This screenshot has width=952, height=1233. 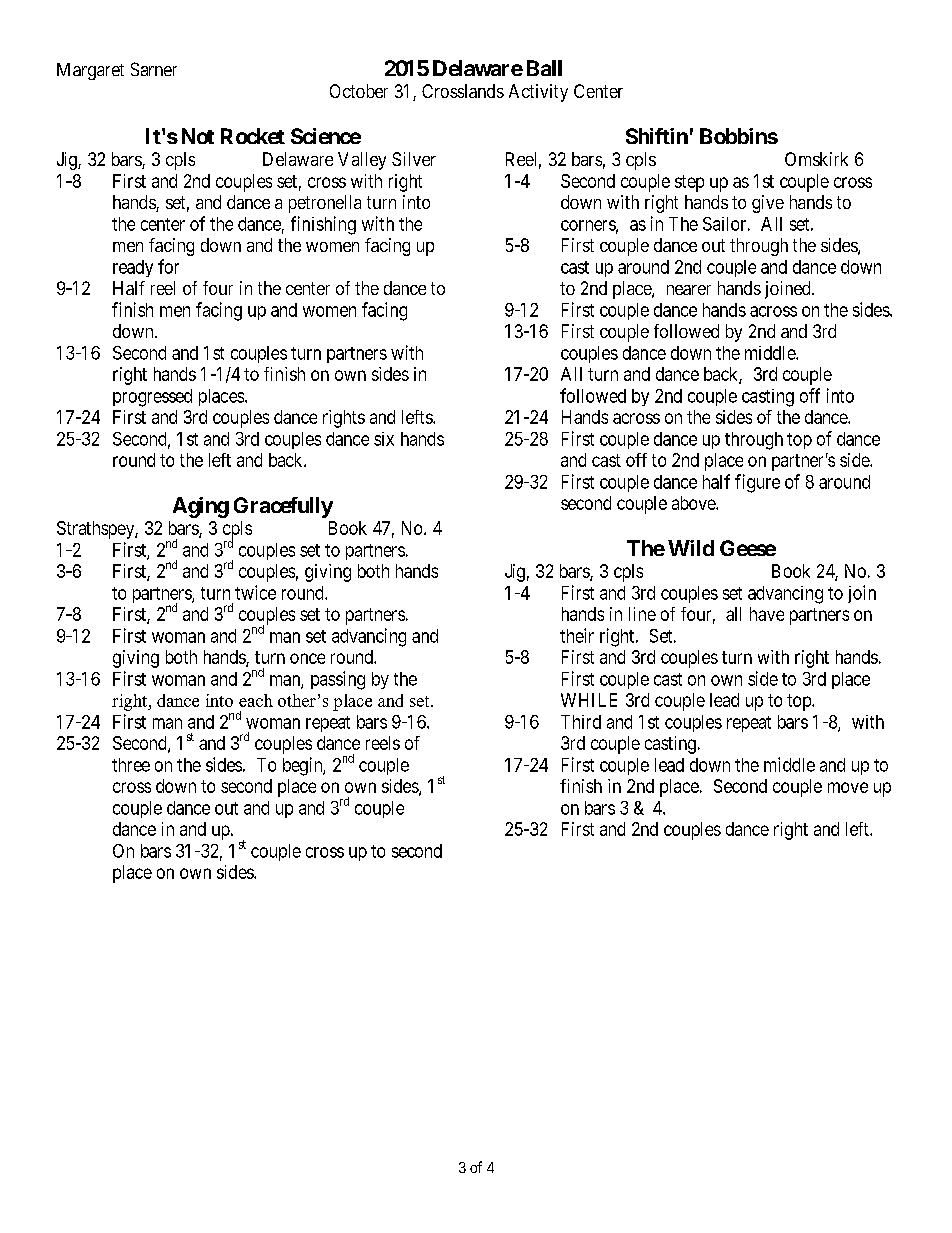 I want to click on their, so click(x=577, y=635).
